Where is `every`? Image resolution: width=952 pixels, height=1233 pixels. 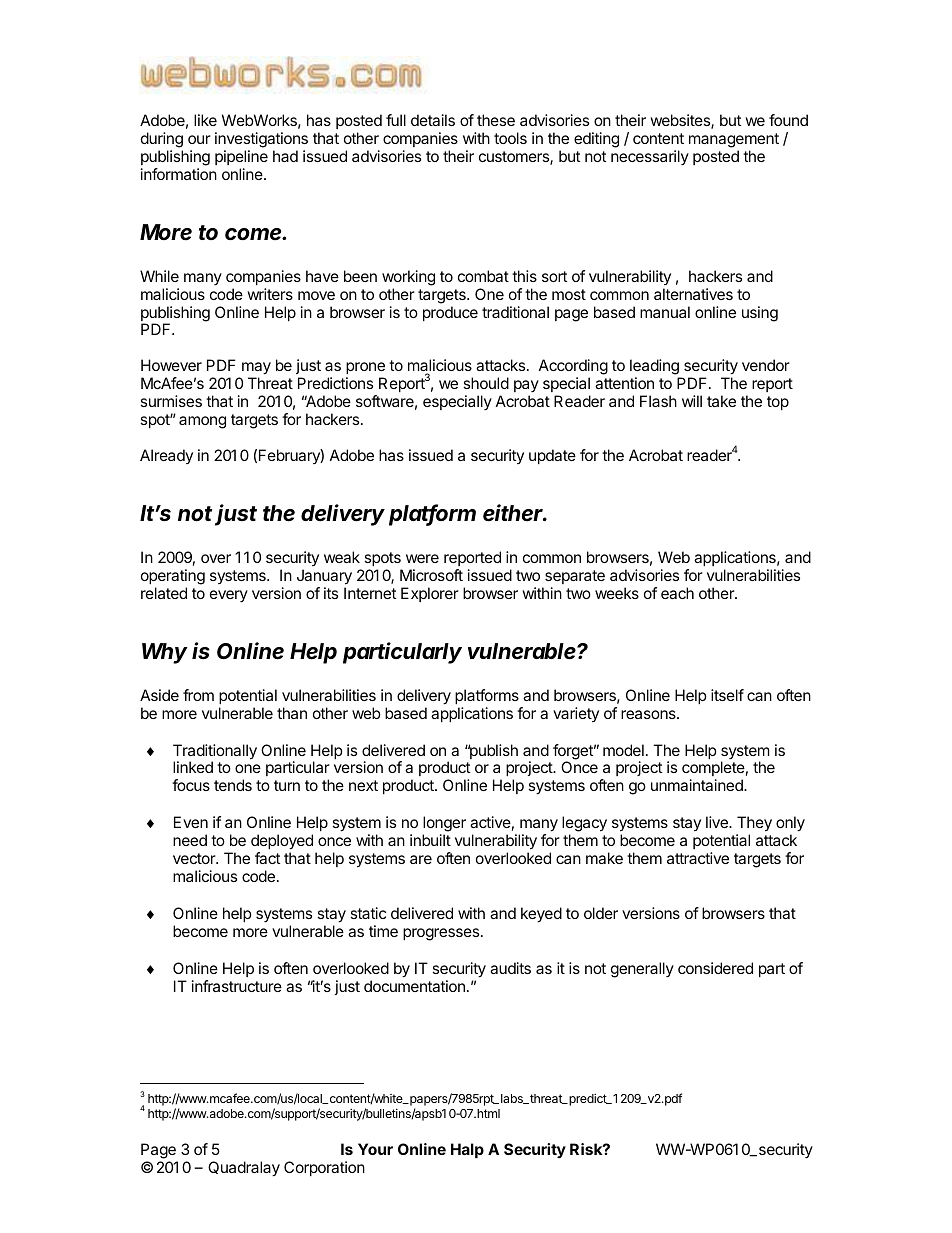
every is located at coordinates (229, 596).
